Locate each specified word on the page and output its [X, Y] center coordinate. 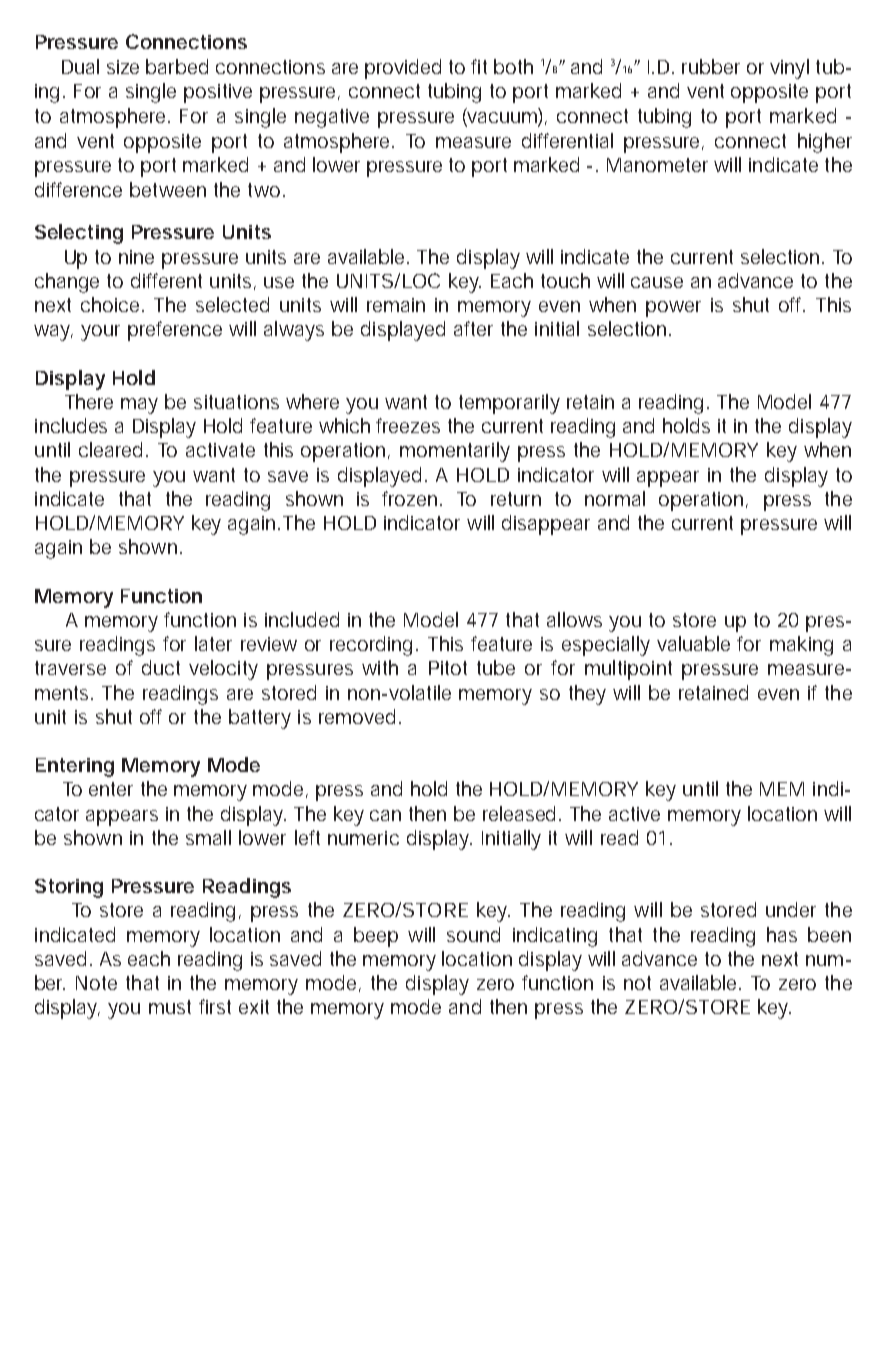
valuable [693, 643]
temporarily [509, 404]
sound [473, 934]
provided [403, 69]
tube [496, 667]
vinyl [789, 69]
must [170, 1007]
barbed [177, 66]
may [139, 406]
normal [615, 498]
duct [161, 667]
